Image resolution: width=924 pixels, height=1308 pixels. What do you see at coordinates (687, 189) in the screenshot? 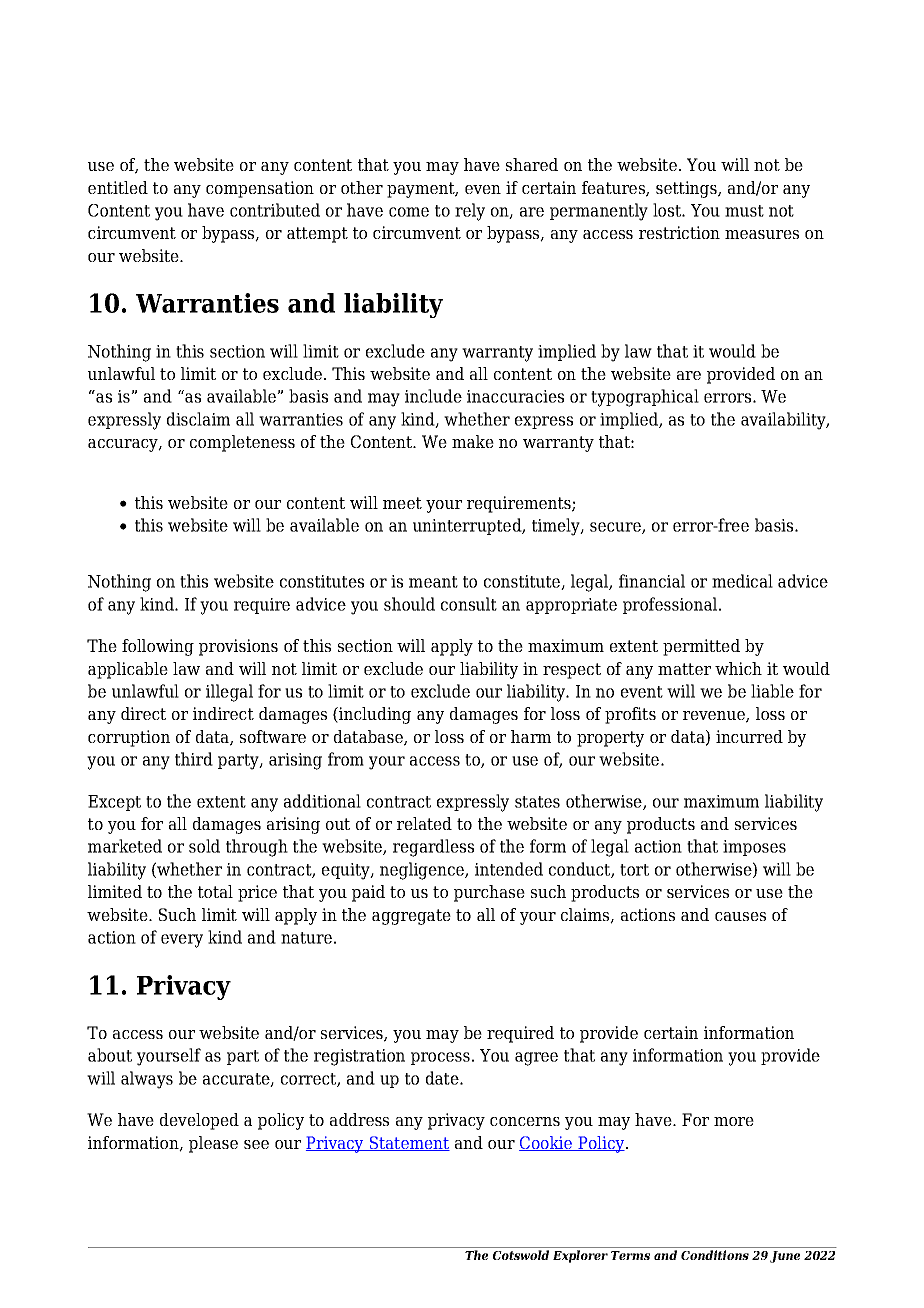
I see `settings` at bounding box center [687, 189].
